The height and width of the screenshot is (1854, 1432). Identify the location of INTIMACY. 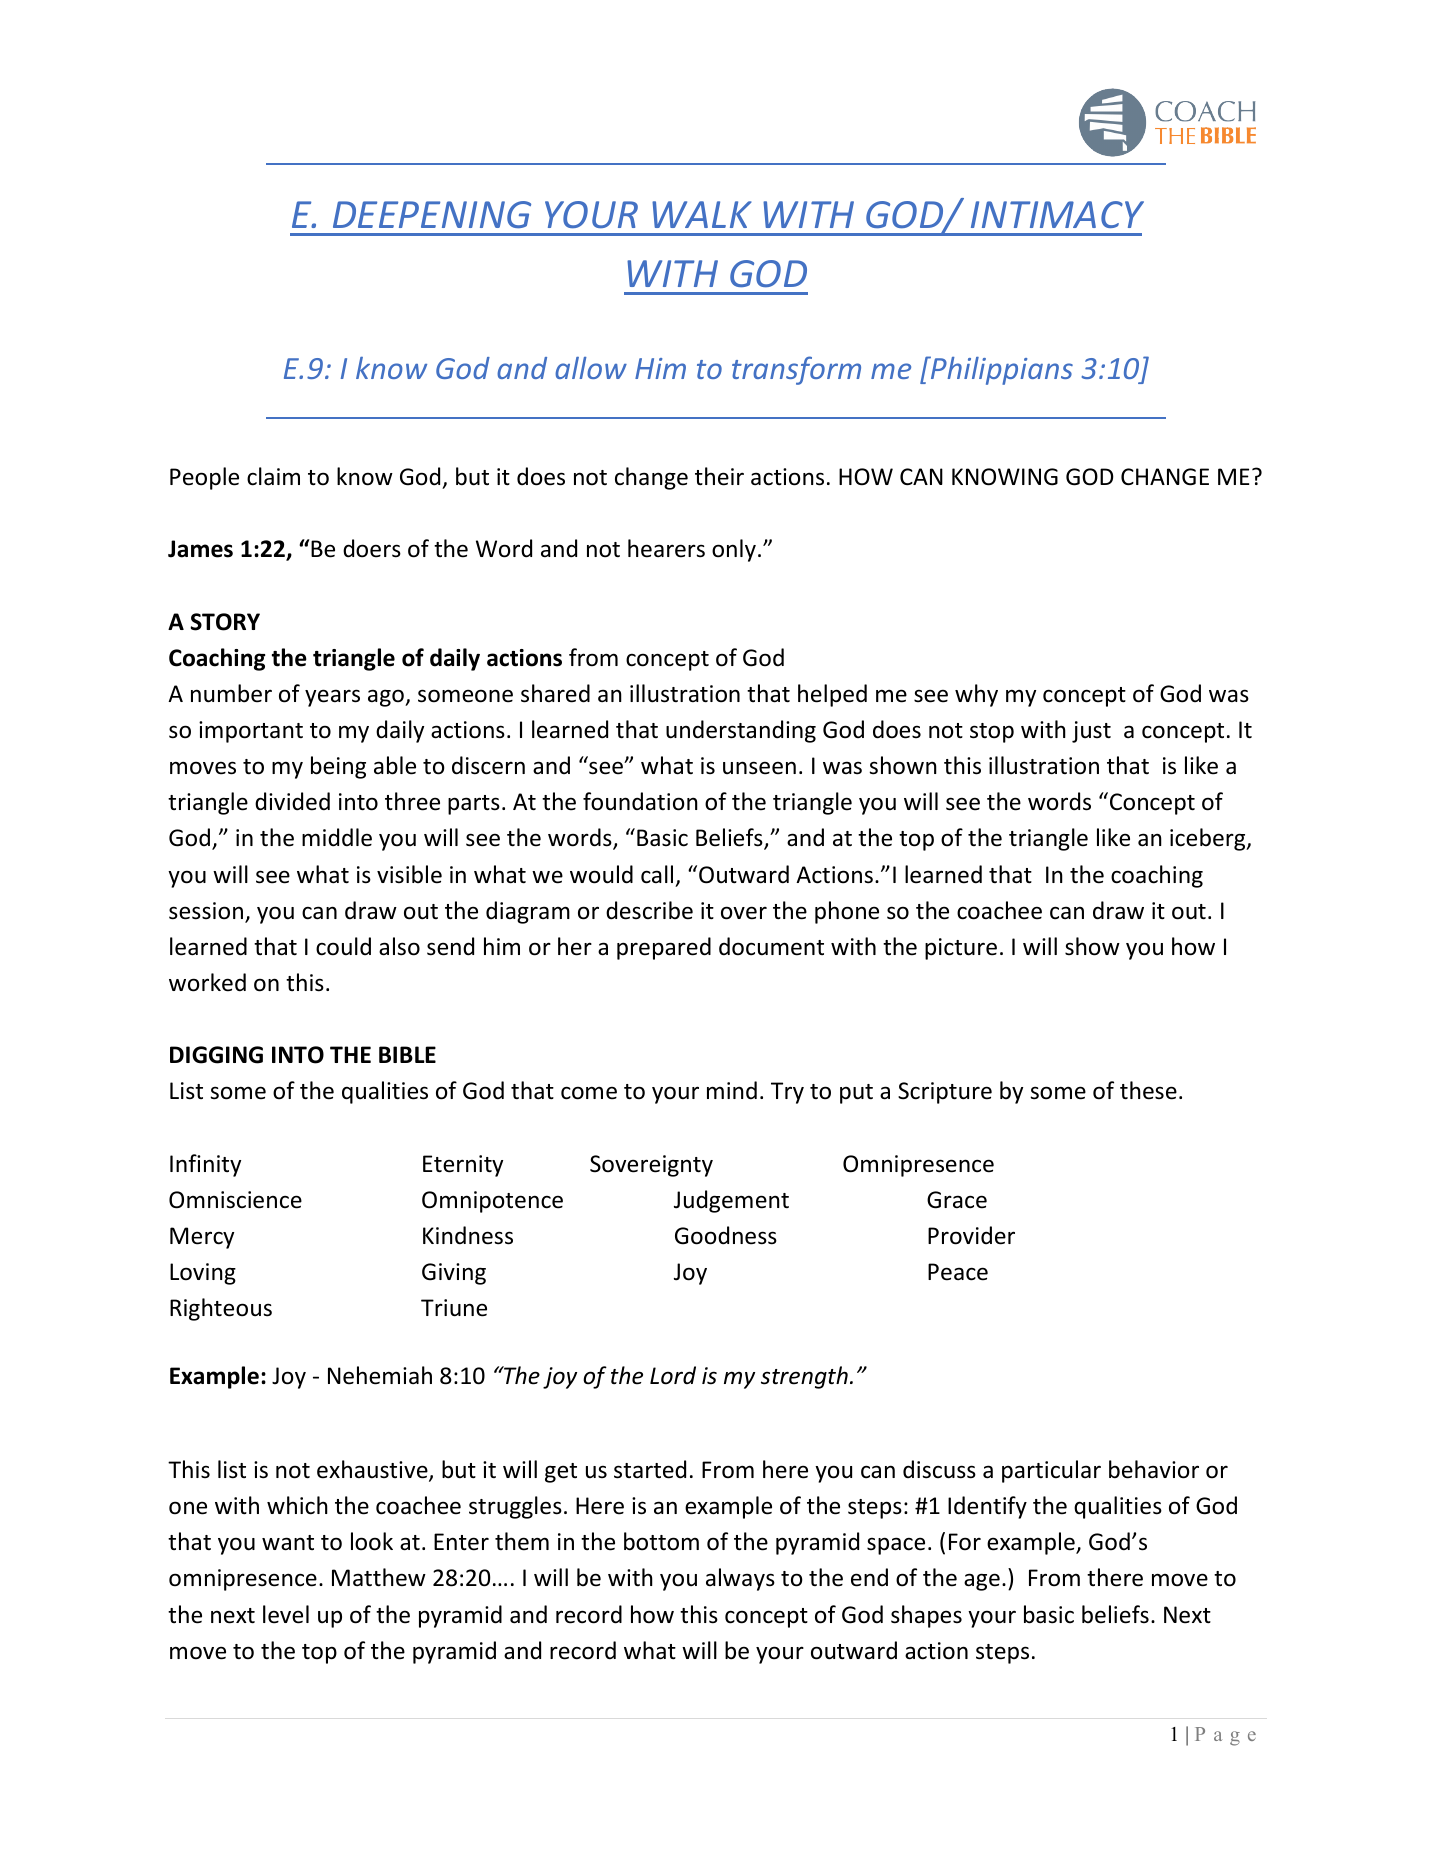
(1057, 214).
